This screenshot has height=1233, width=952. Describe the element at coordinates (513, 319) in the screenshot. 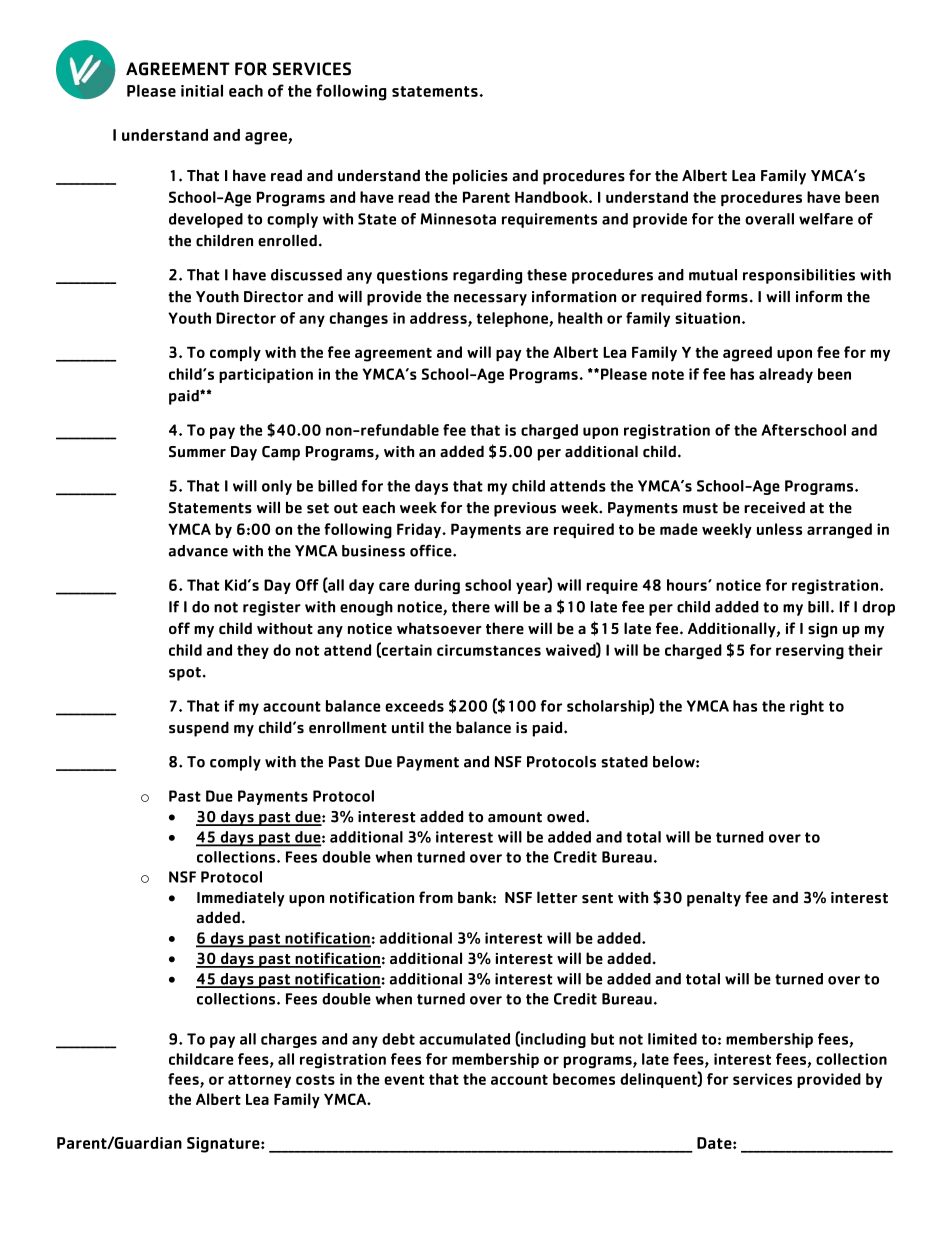

I see `telephone` at that location.
